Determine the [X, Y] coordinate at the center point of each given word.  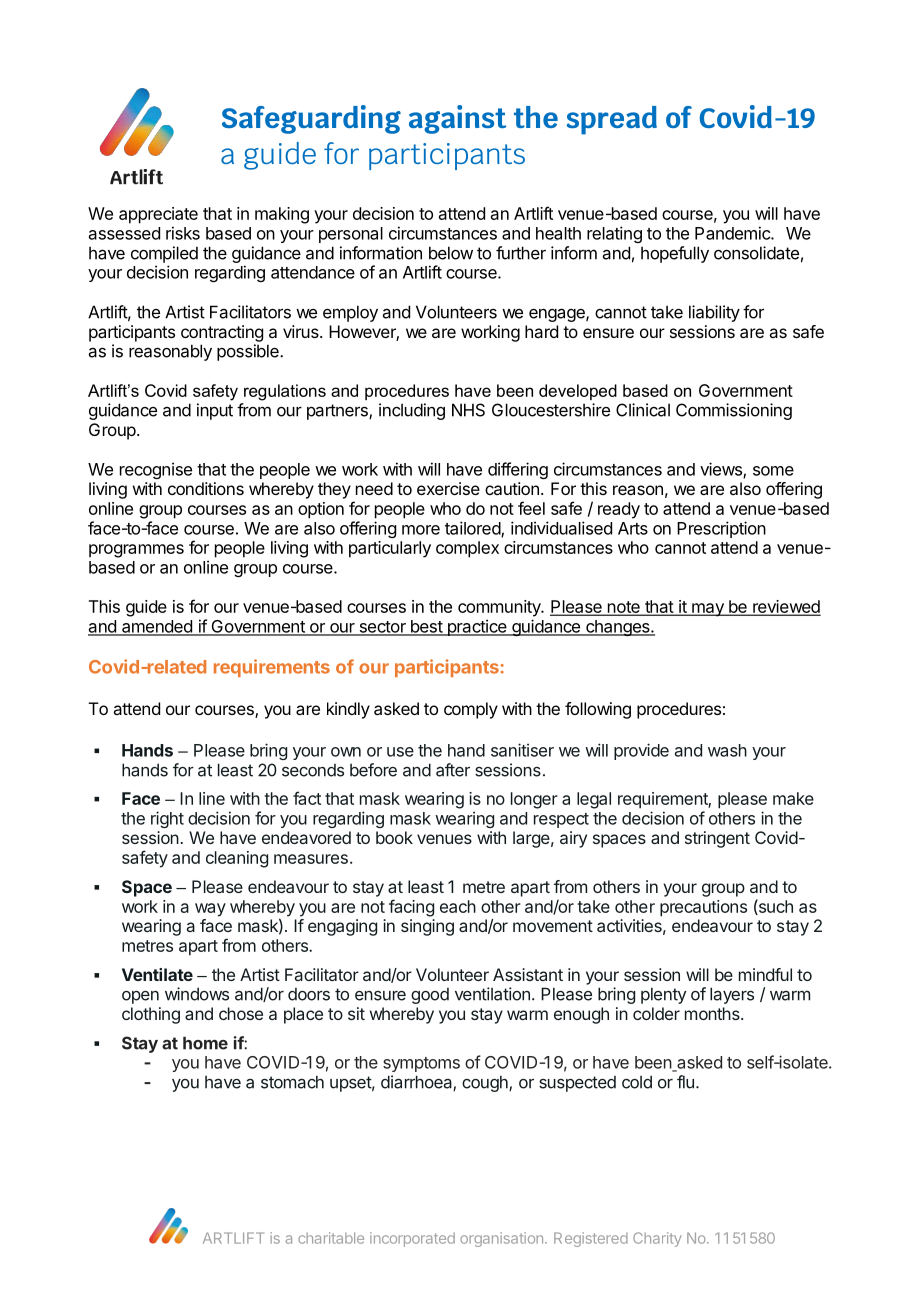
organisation [501, 1239]
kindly [348, 710]
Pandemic [733, 233]
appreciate [158, 215]
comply [471, 710]
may [708, 610]
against [457, 119]
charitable [331, 1238]
